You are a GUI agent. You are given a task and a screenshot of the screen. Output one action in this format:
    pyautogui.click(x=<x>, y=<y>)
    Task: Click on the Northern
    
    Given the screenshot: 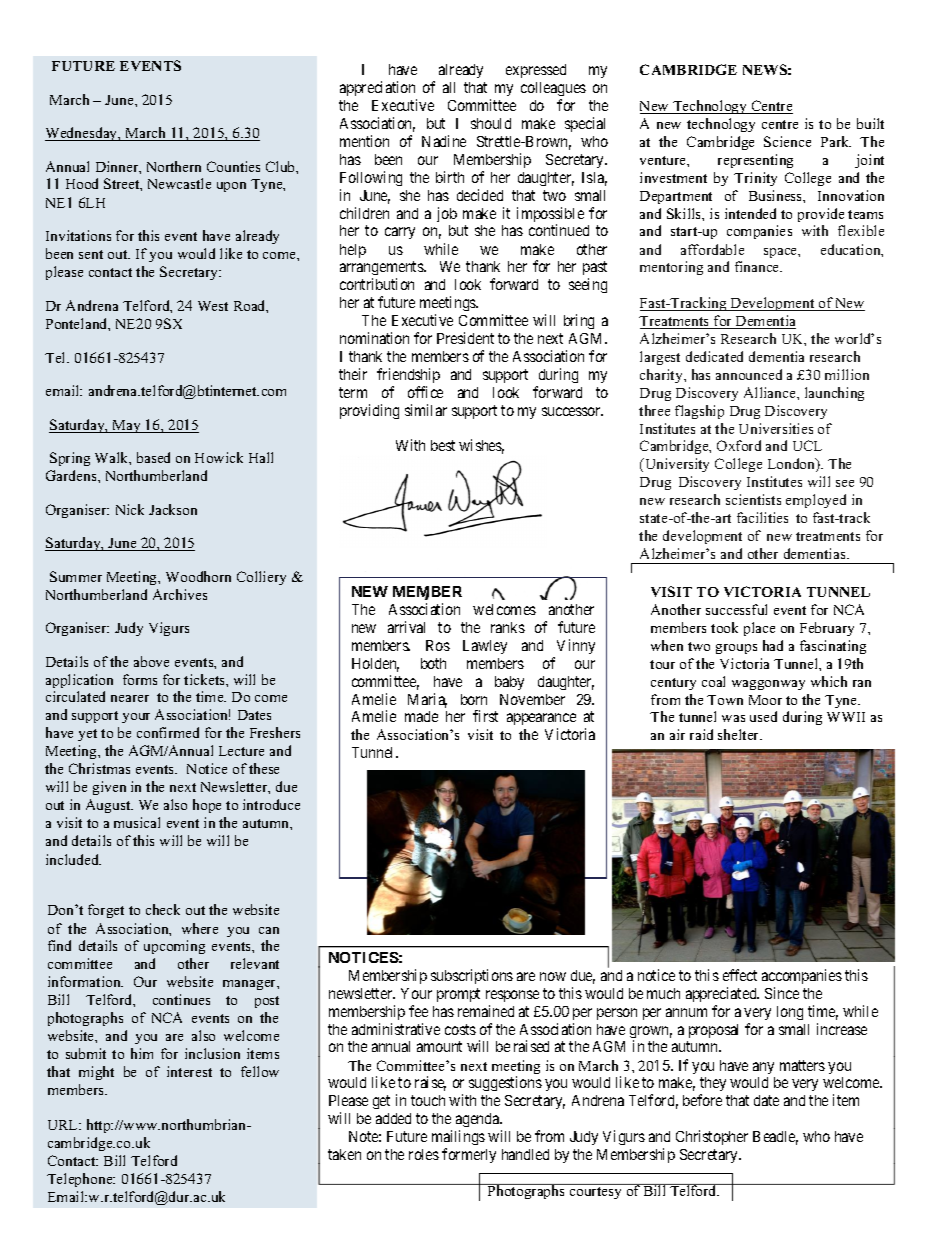 What is the action you would take?
    pyautogui.click(x=174, y=166)
